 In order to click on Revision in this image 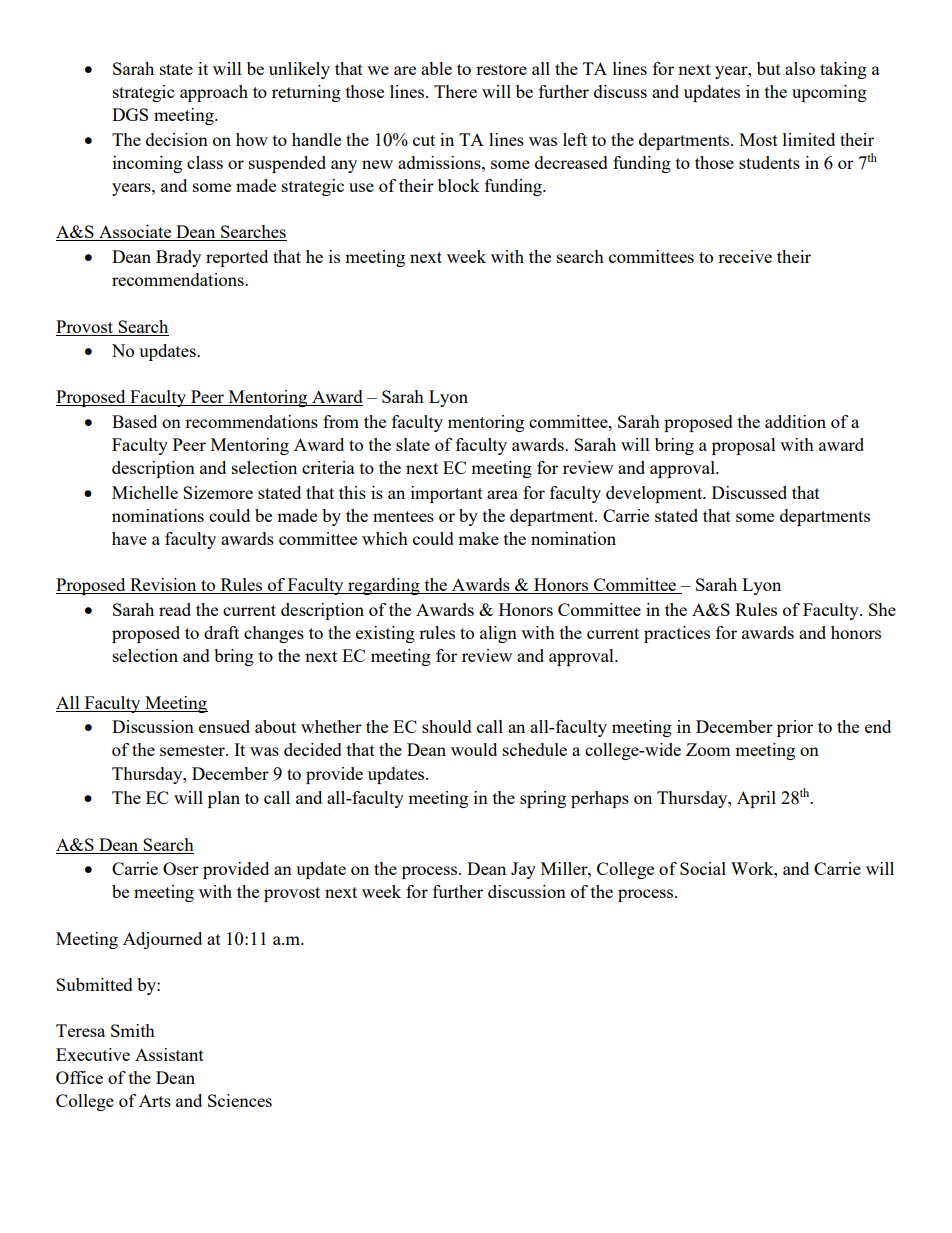, I will do `click(163, 586)`.
